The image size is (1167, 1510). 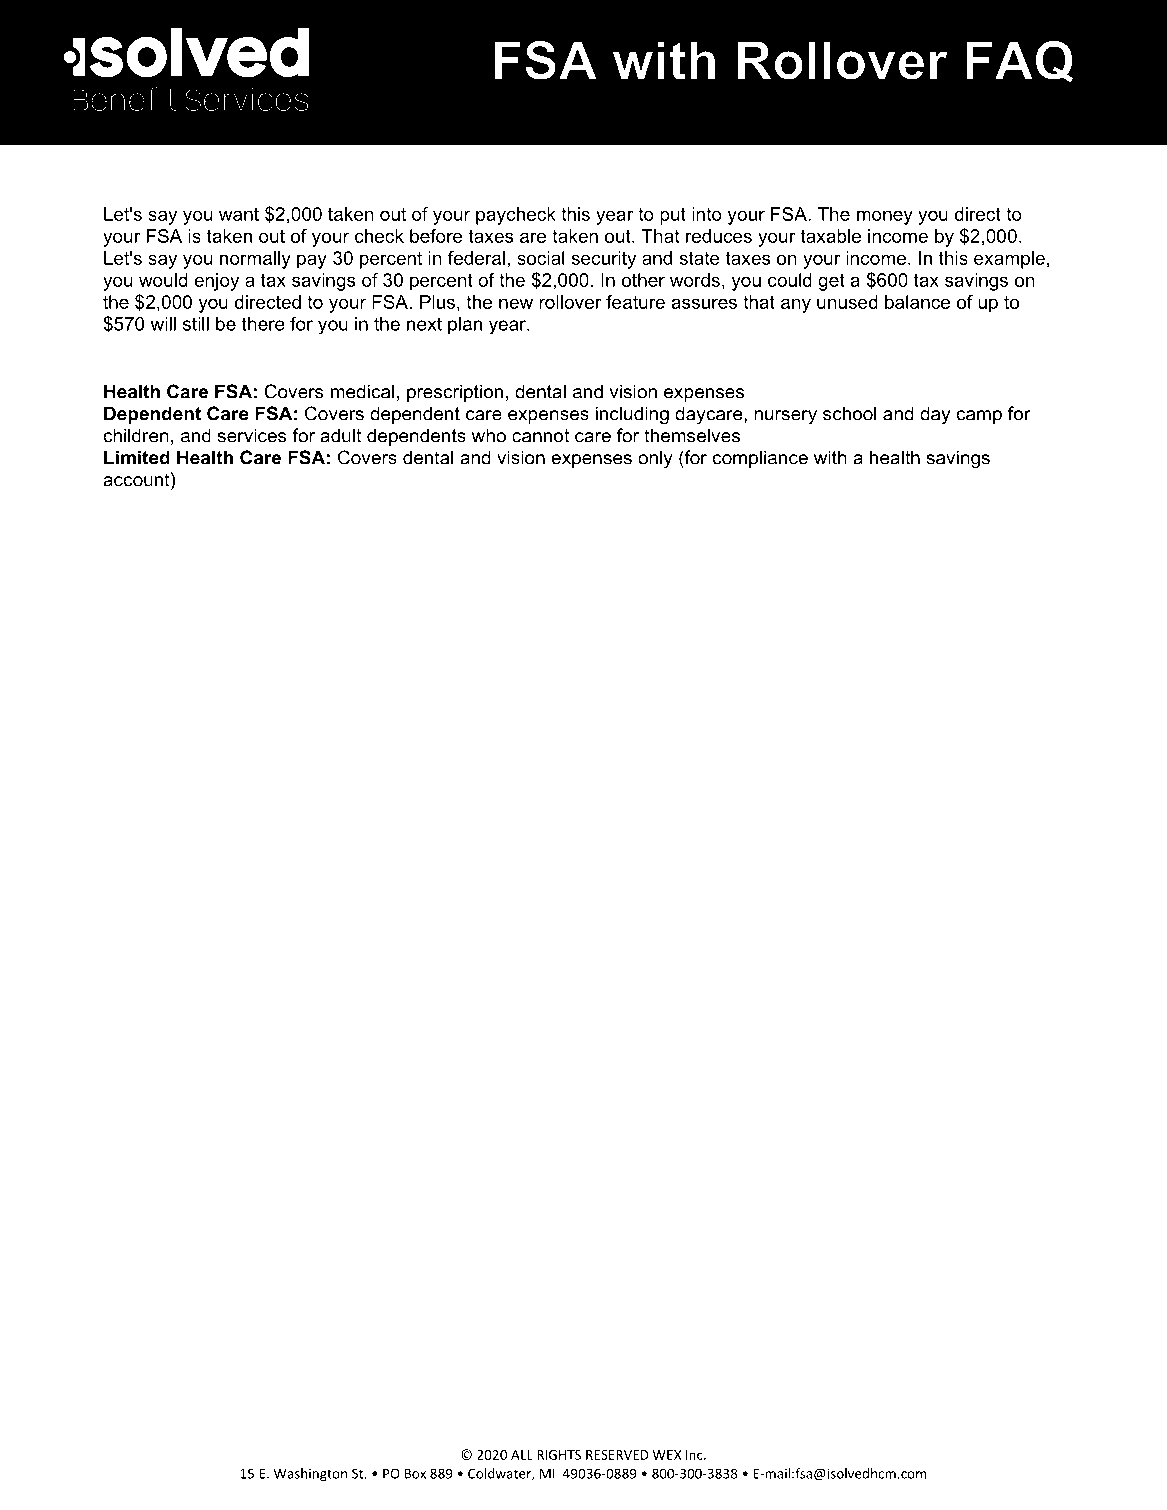 What do you see at coordinates (415, 1474) in the screenshot?
I see `Box` at bounding box center [415, 1474].
